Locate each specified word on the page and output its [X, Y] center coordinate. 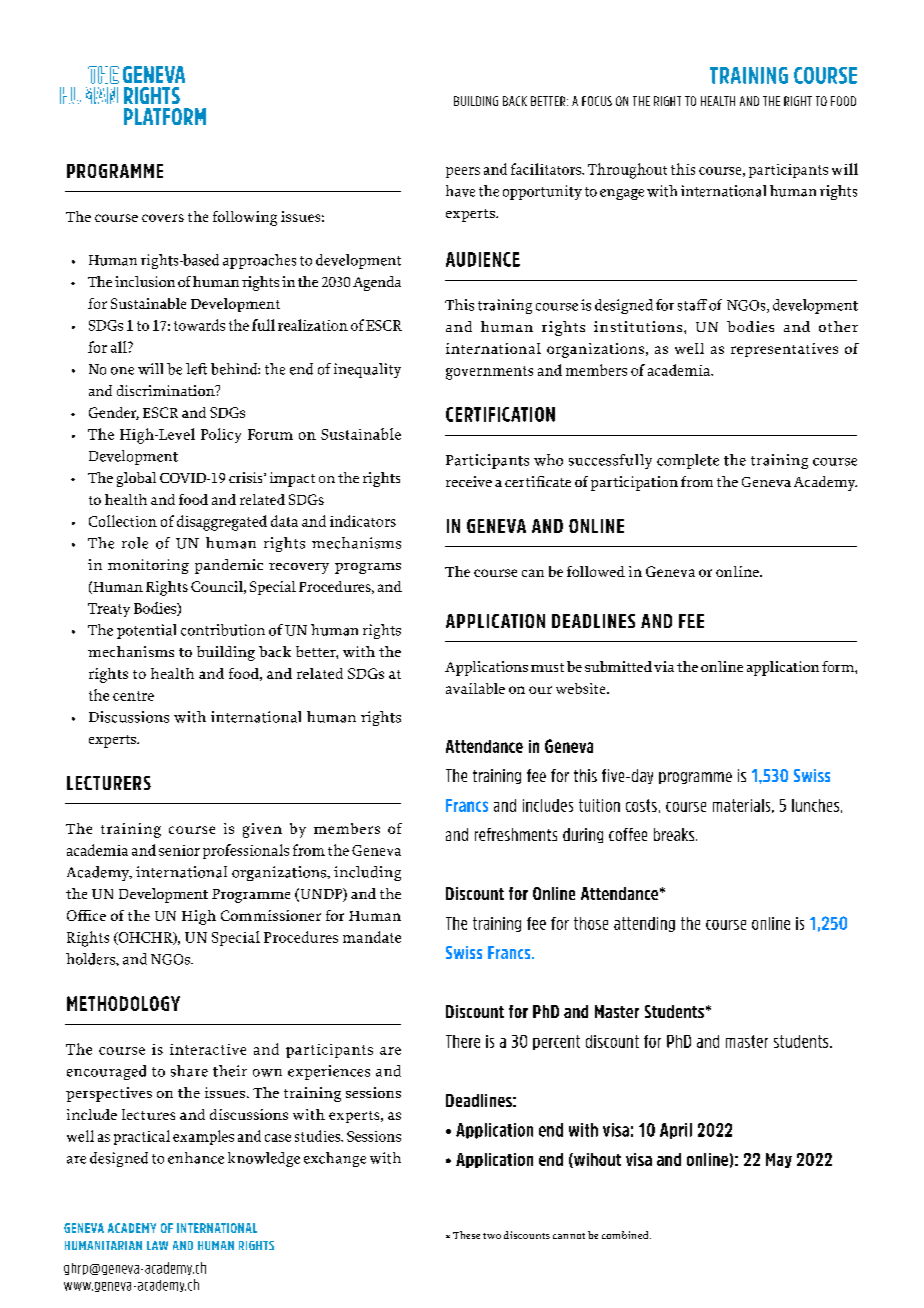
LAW [157, 1245]
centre [133, 696]
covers [163, 218]
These [466, 1235]
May [779, 1160]
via [664, 666]
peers [463, 172]
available [475, 688]
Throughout [627, 171]
